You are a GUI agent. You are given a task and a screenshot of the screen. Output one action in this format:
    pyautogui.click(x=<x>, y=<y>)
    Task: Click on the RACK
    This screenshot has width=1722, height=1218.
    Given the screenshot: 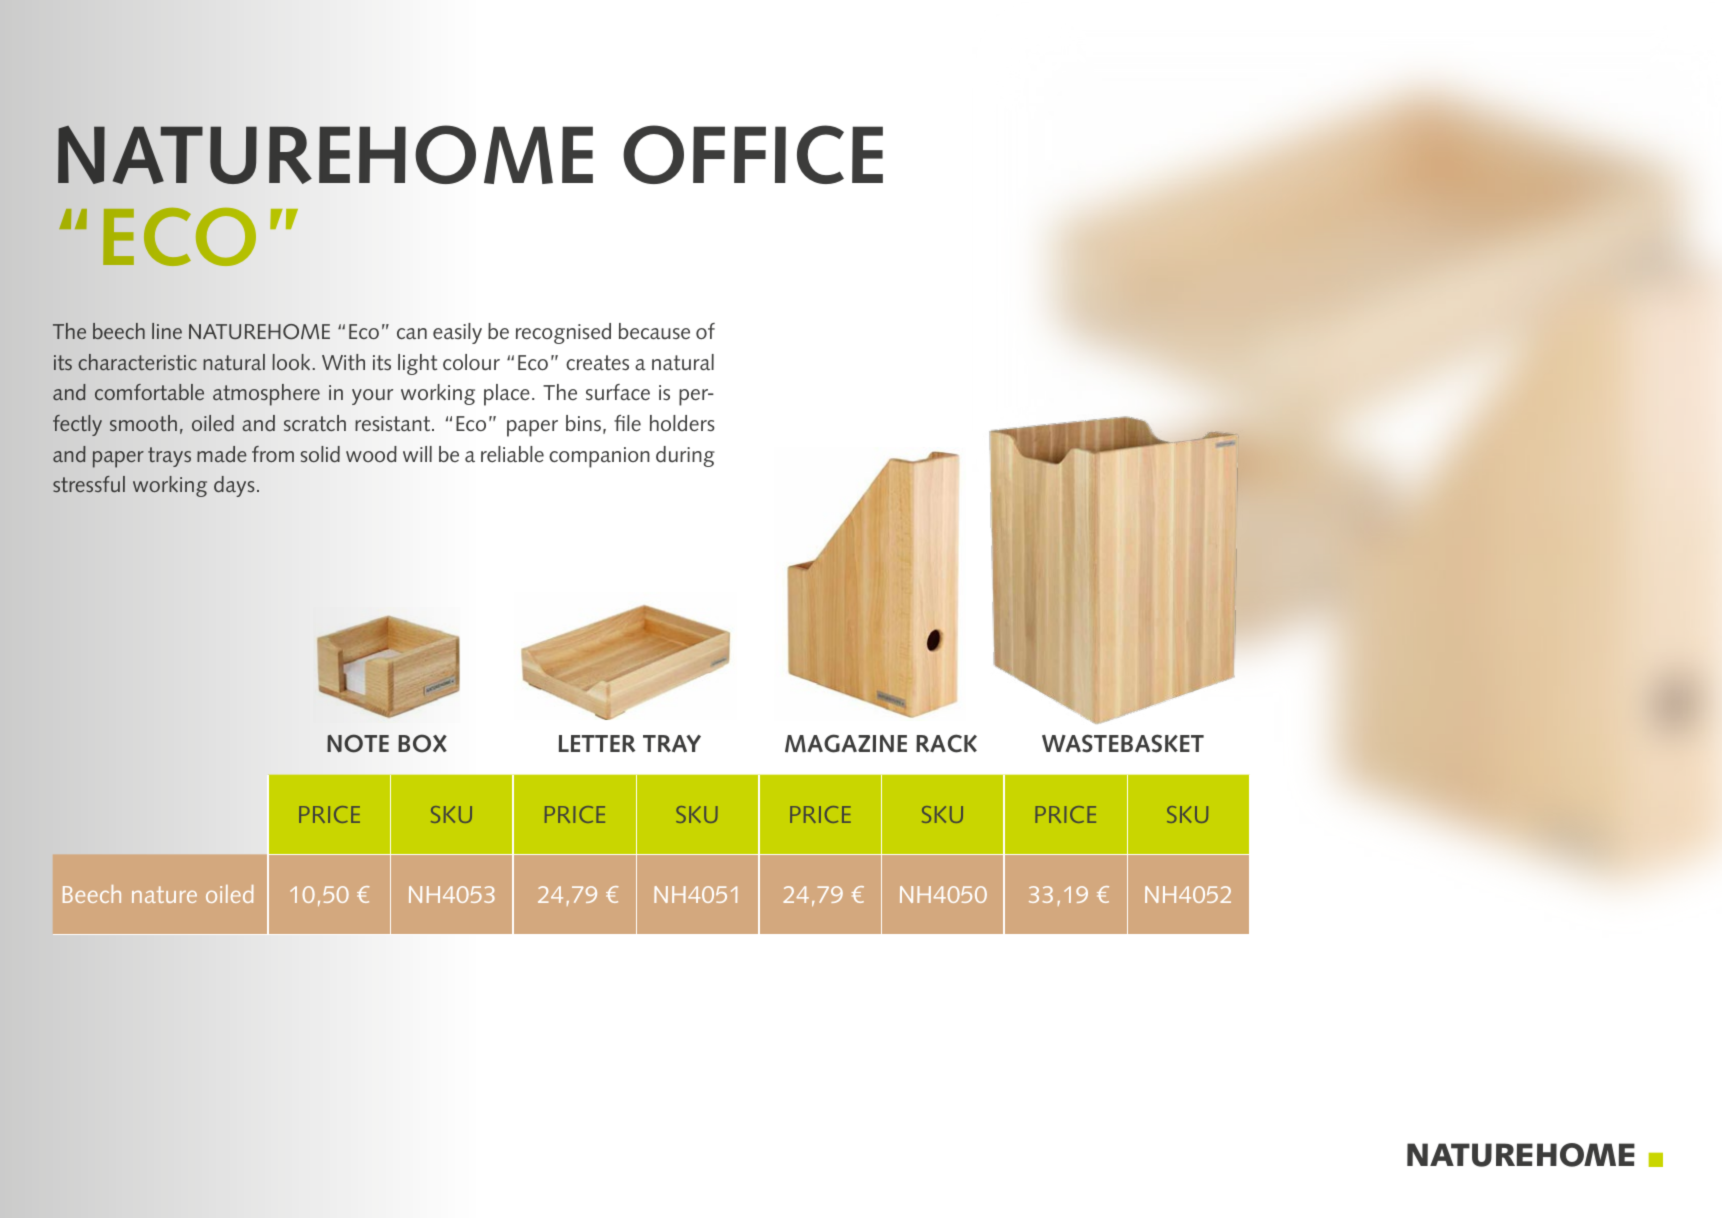 What is the action you would take?
    pyautogui.click(x=946, y=743)
